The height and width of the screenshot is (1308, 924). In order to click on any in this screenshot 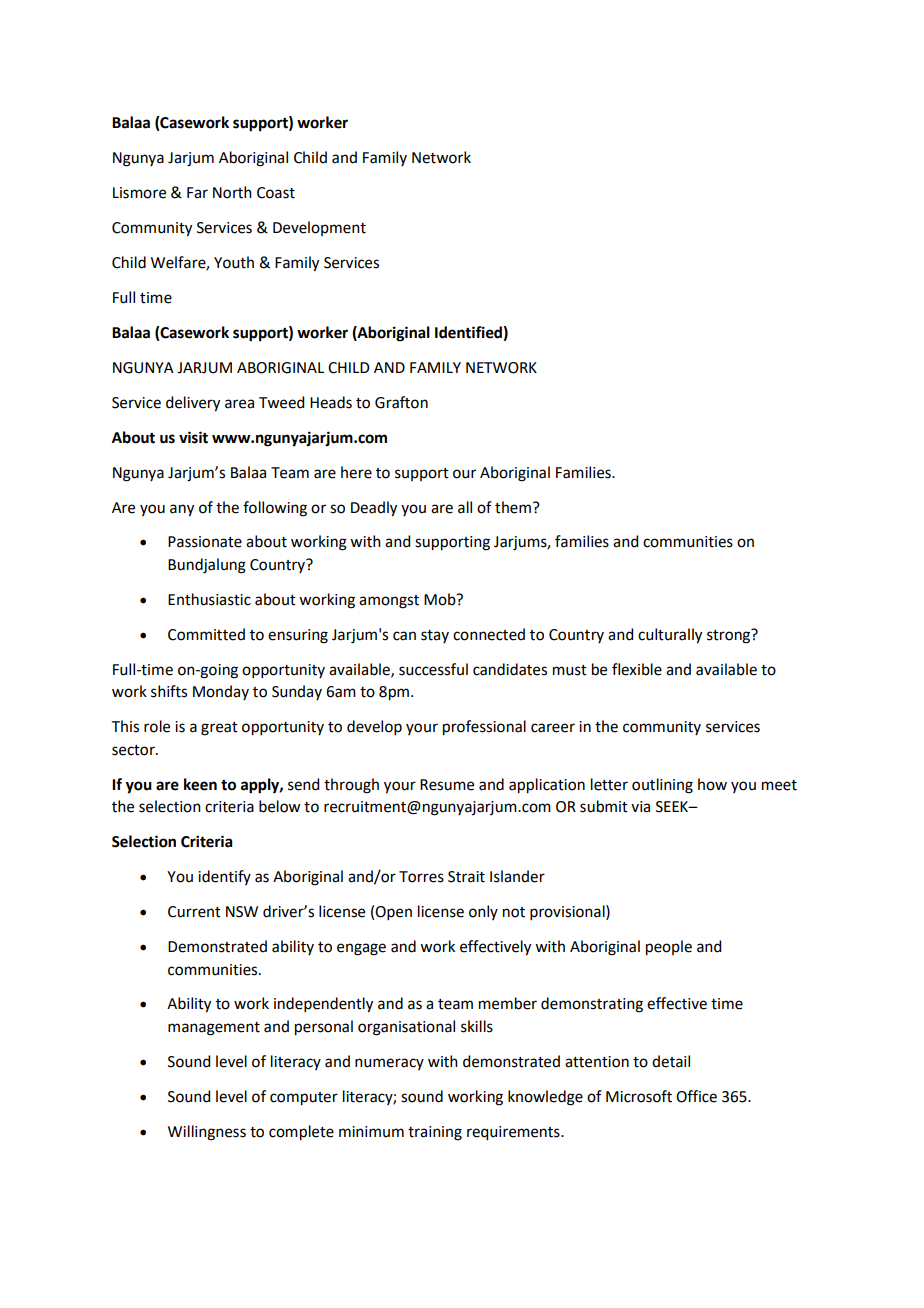, I will do `click(182, 510)`.
